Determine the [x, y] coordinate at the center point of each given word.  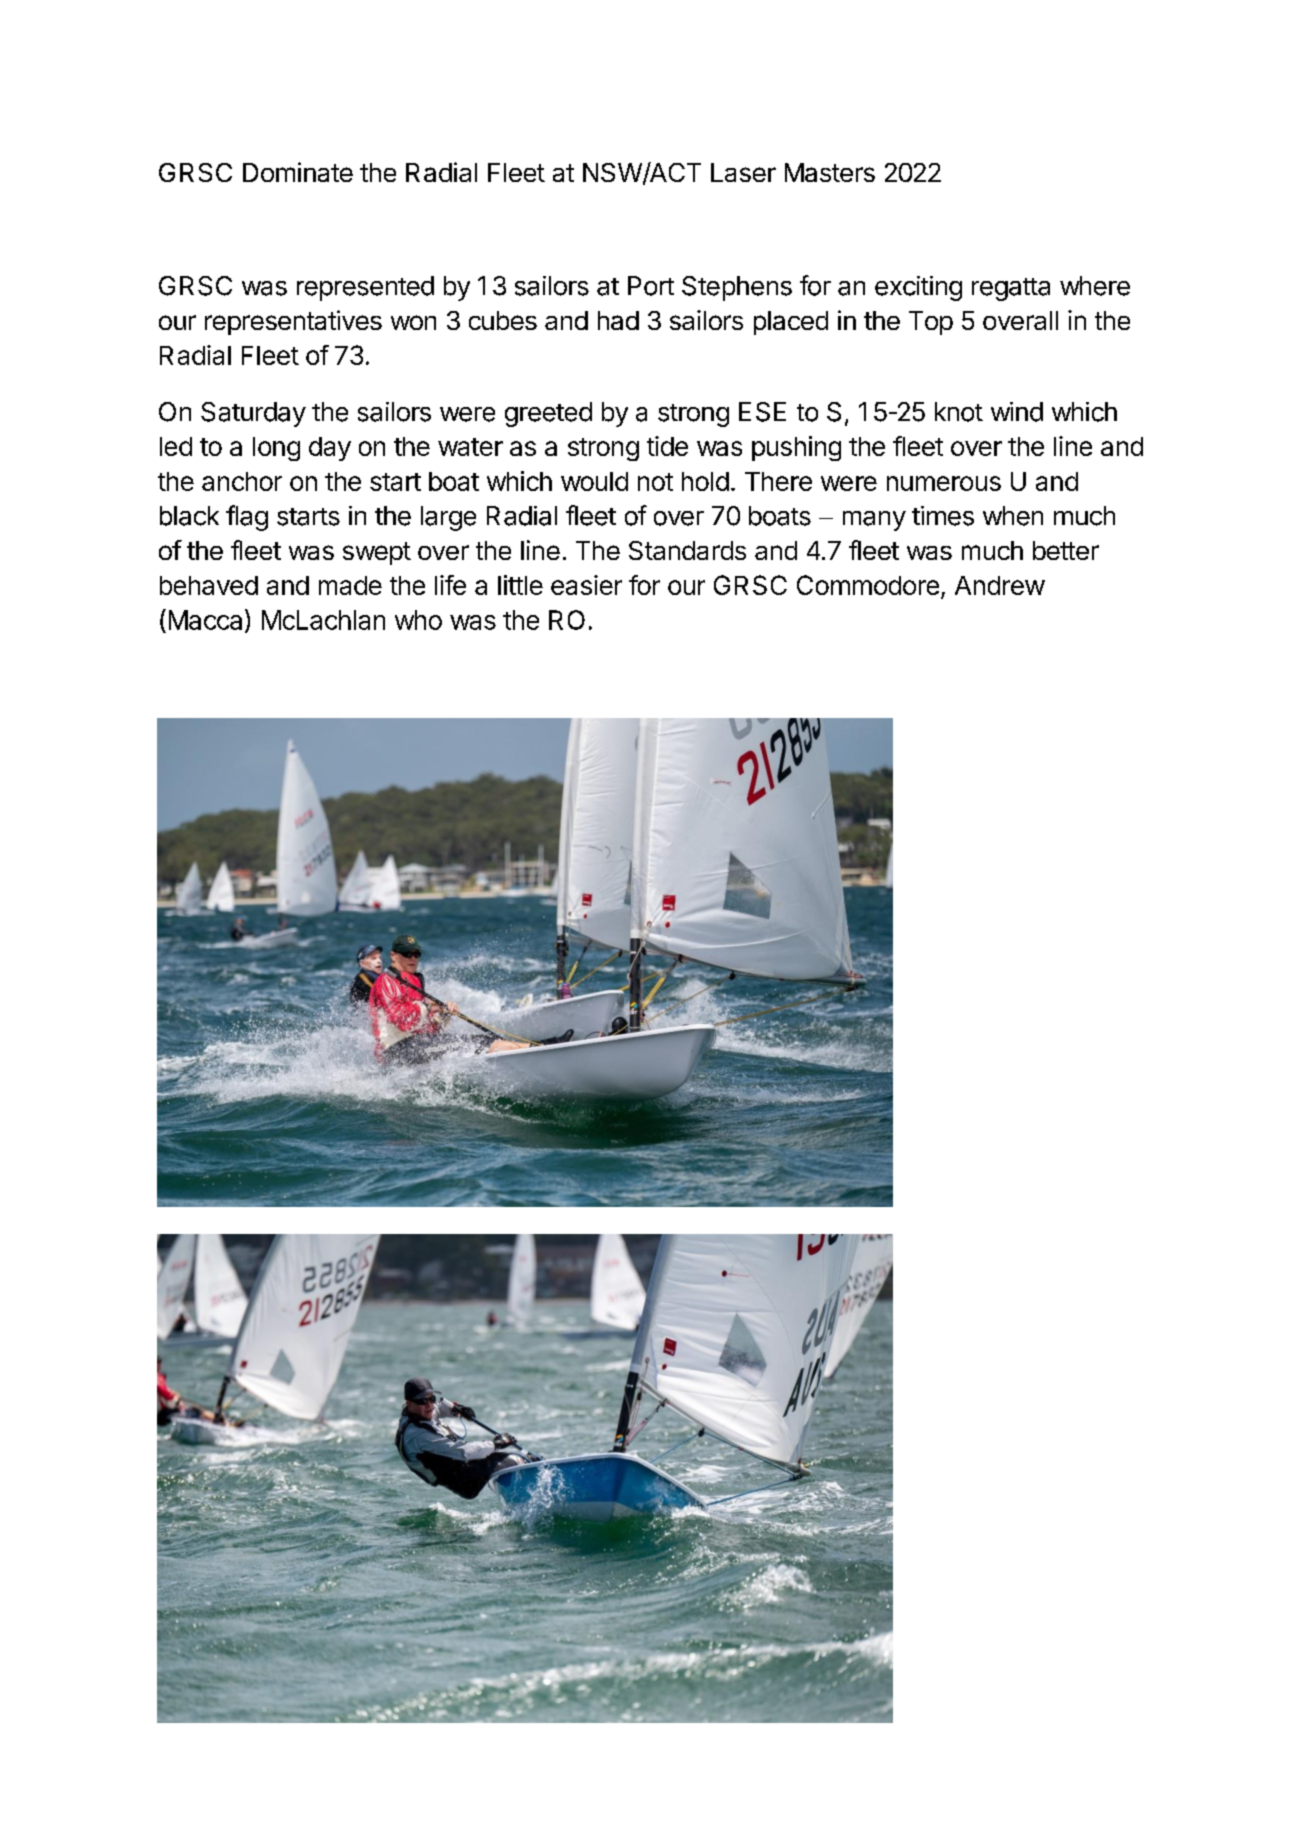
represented [365, 288]
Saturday [253, 414]
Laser [743, 172]
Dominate [298, 172]
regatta [1011, 289]
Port [651, 286]
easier [586, 585]
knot [959, 412]
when [1013, 516]
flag [247, 518]
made [350, 585]
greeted [548, 414]
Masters [830, 172]
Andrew [1000, 585]
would [594, 481]
